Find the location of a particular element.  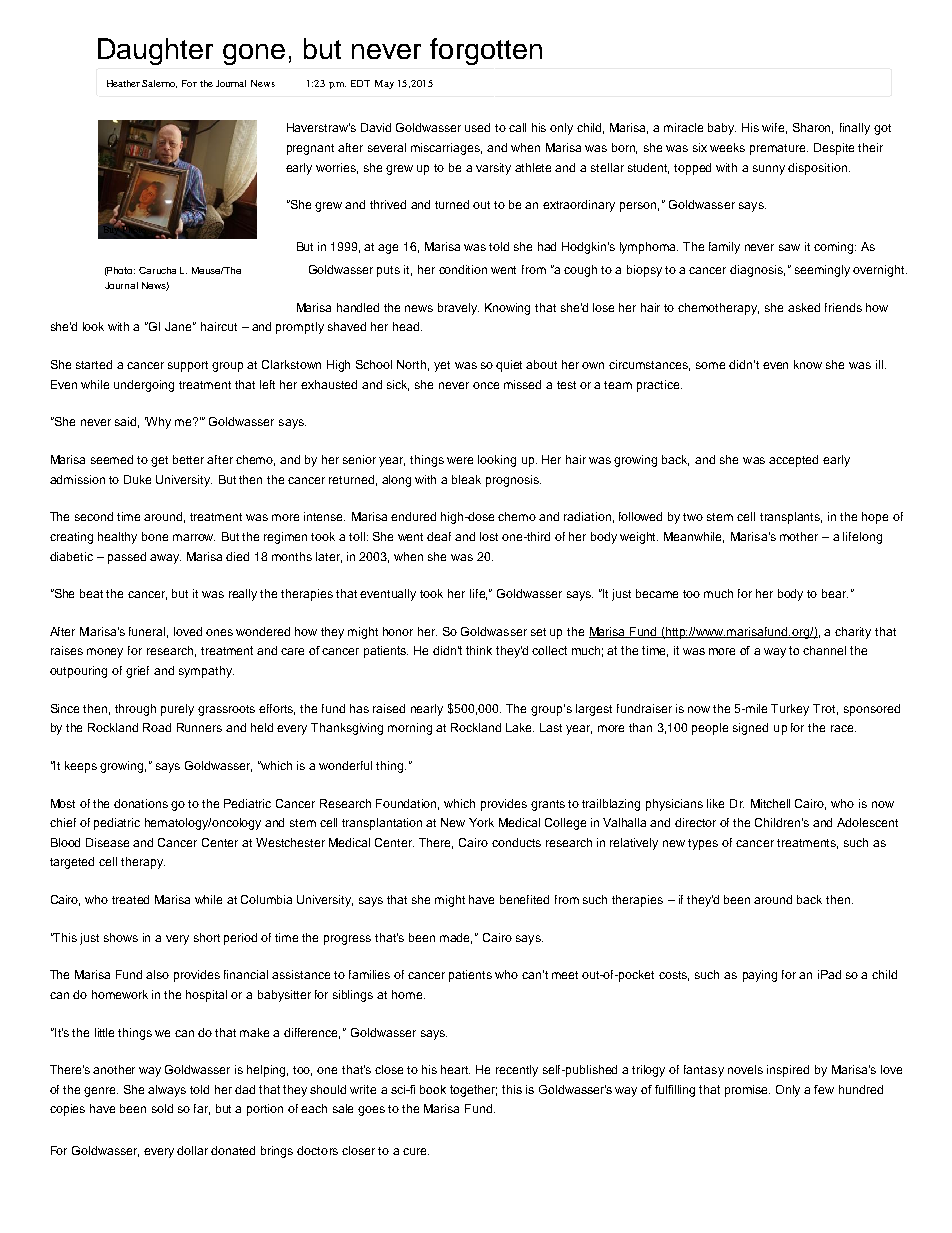

promise is located at coordinates (747, 1091).
